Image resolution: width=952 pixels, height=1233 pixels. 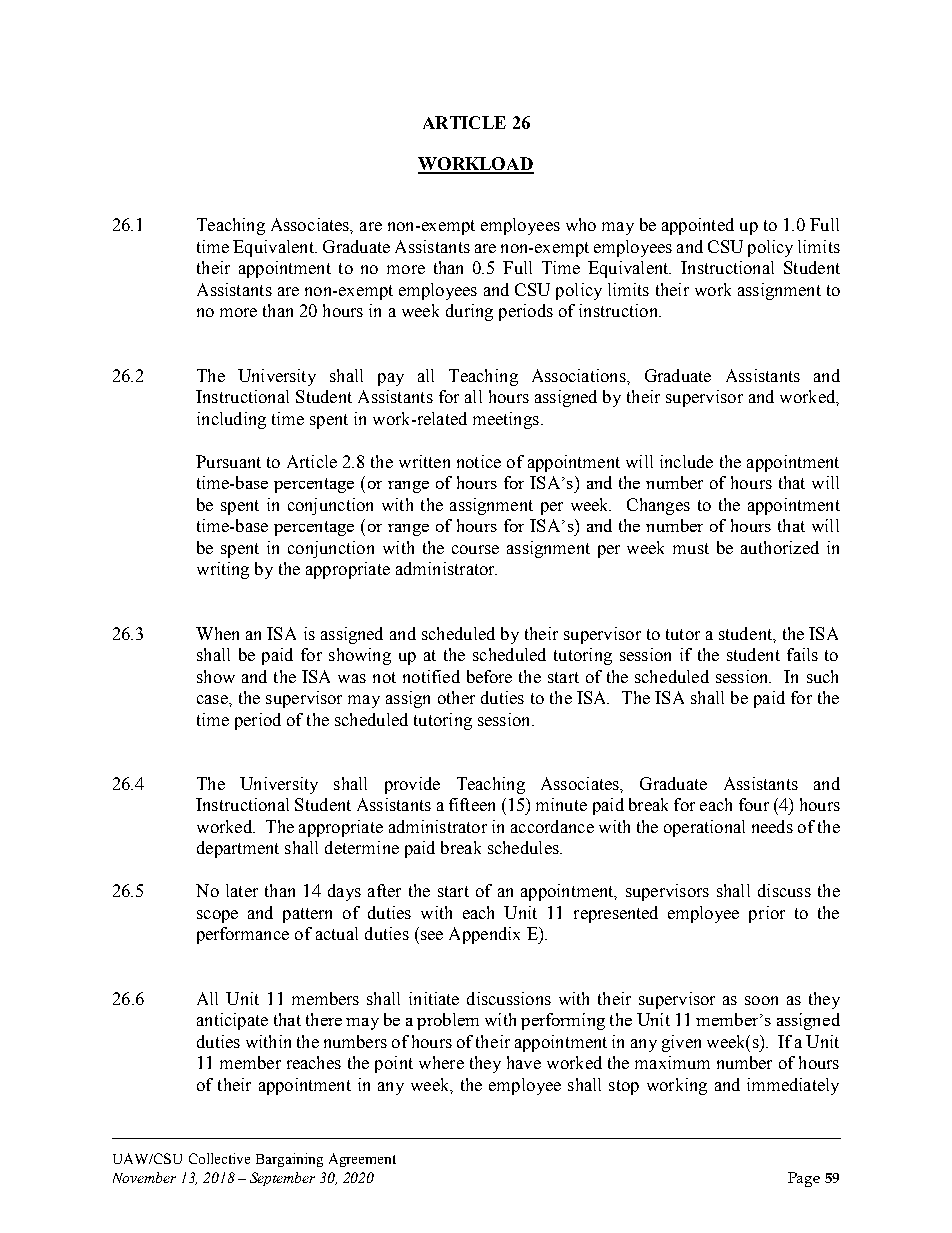 I want to click on When, so click(x=217, y=633).
